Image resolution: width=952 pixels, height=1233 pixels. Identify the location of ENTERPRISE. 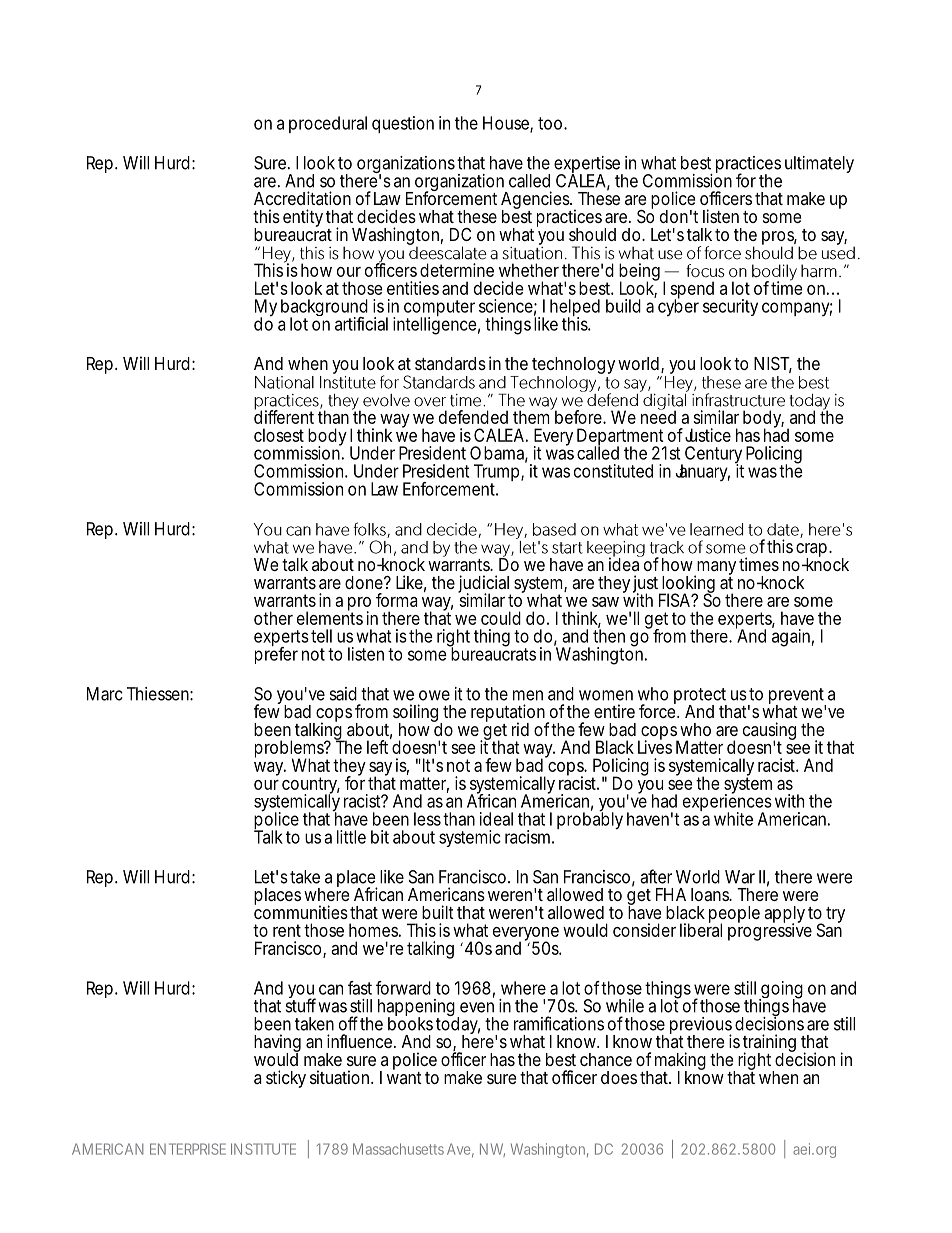
(188, 1149).
